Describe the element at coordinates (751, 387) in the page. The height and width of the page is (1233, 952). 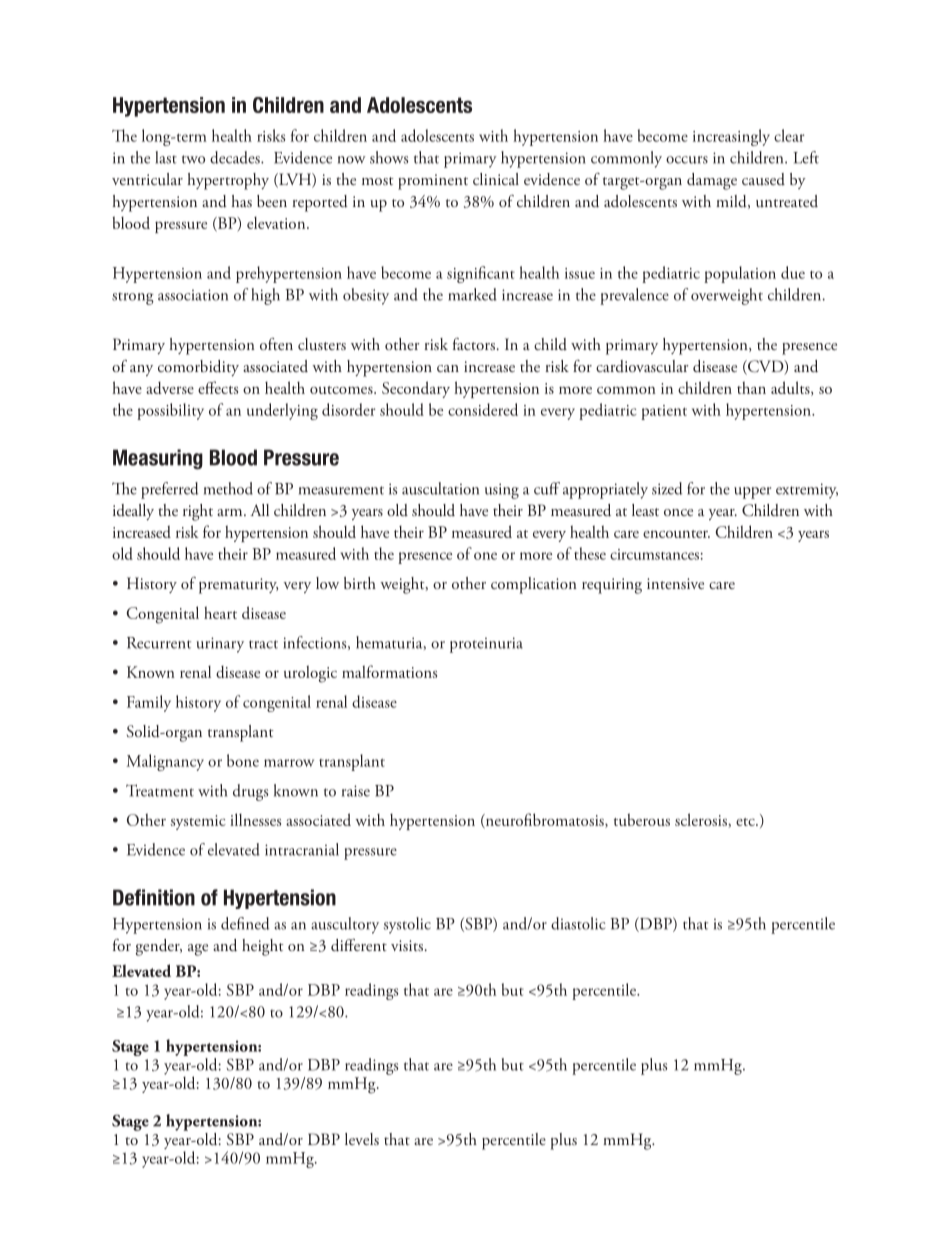
I see `than` at that location.
